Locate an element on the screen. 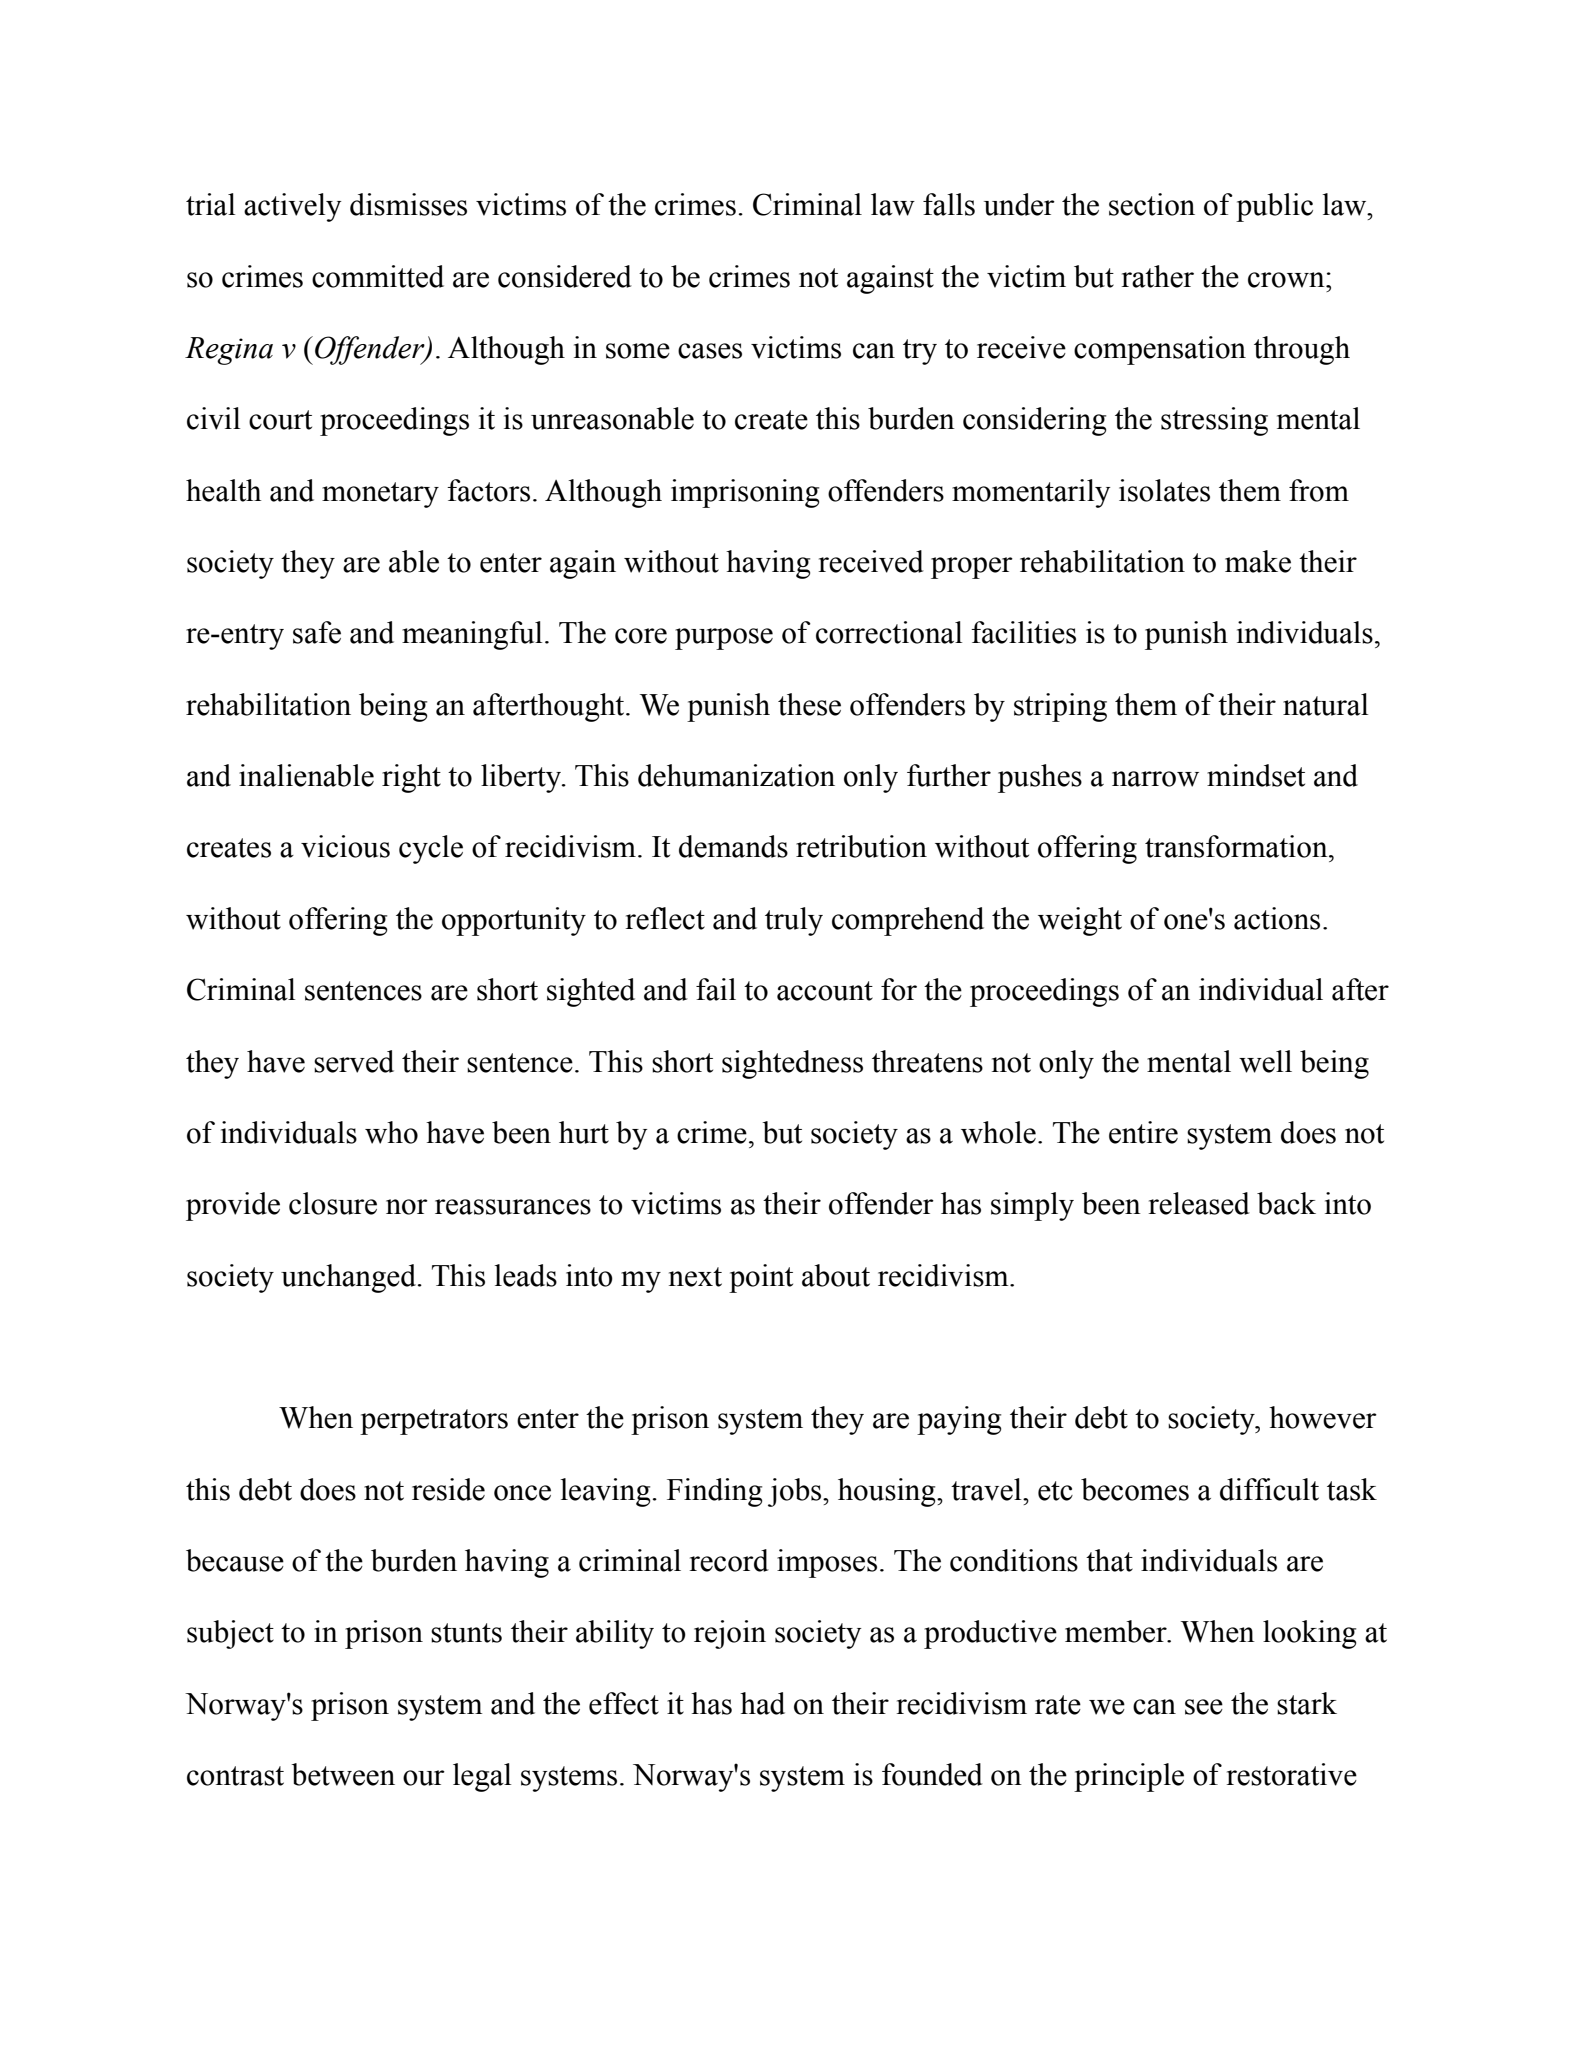 The image size is (1582, 2048). served is located at coordinates (354, 1061).
